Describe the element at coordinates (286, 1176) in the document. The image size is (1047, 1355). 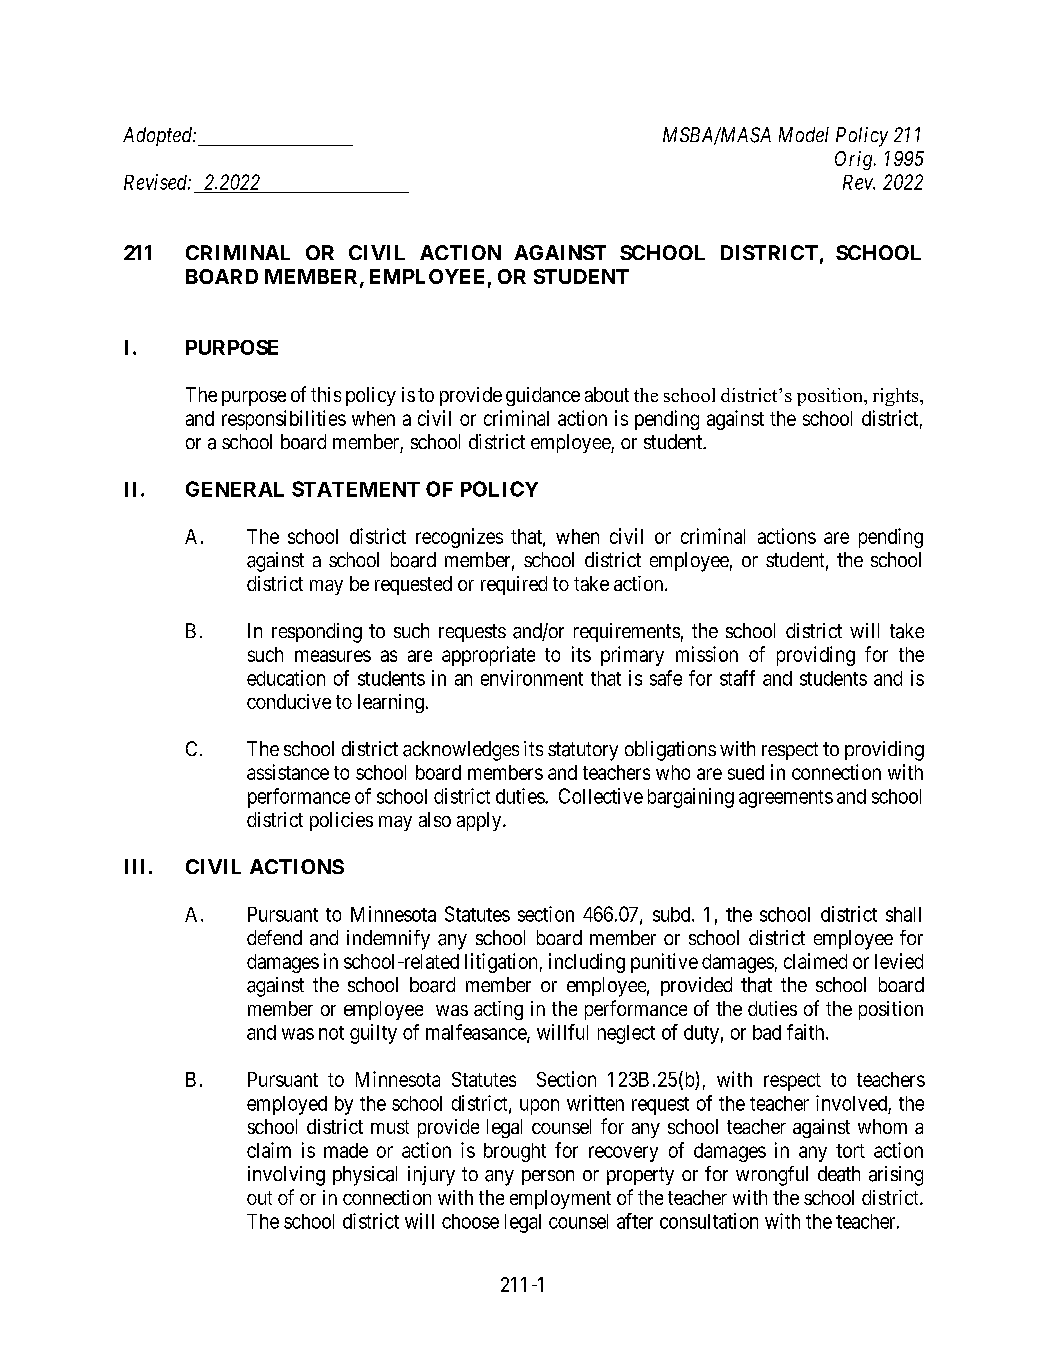
I see `involving` at that location.
